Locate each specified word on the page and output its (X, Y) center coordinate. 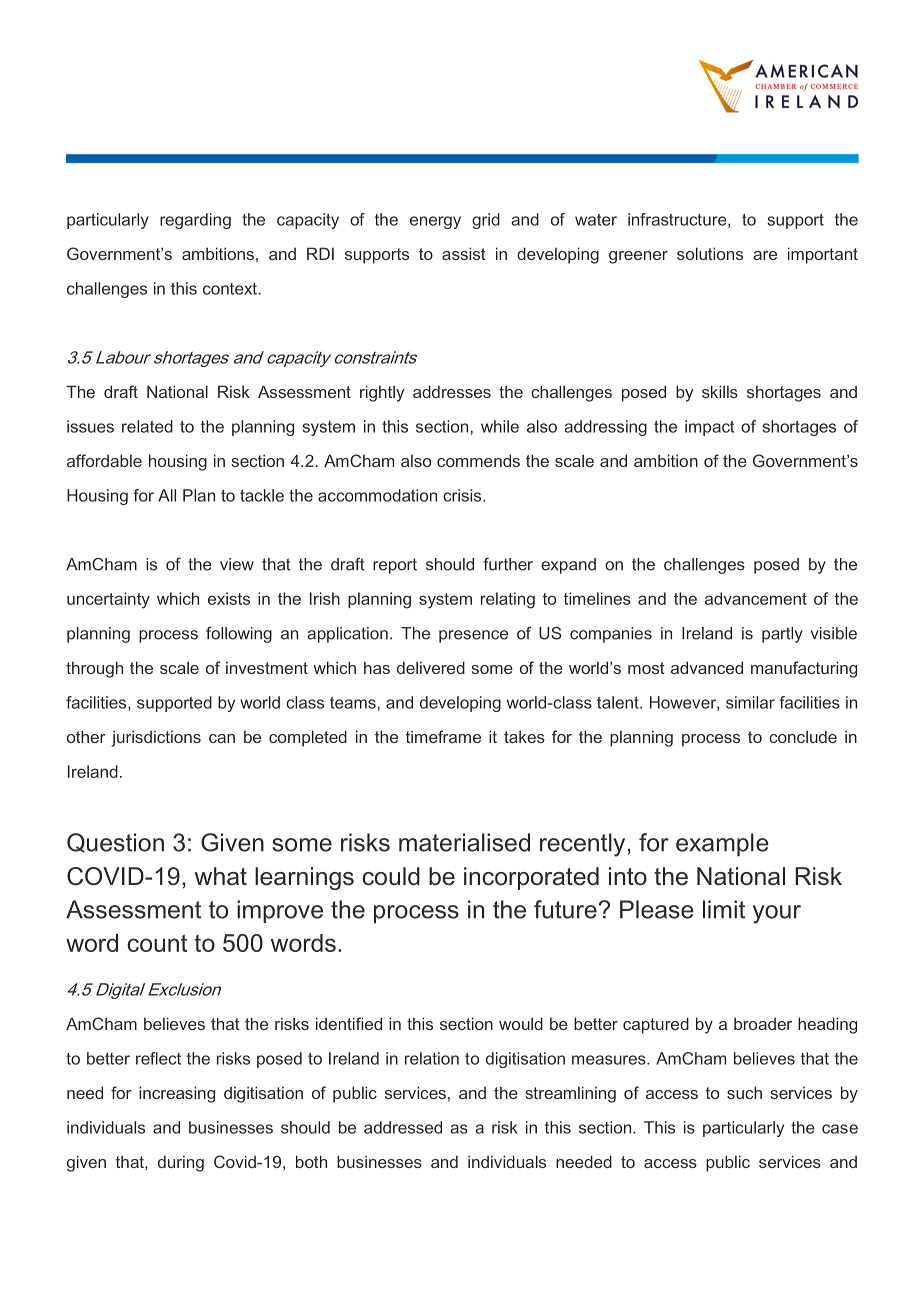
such (744, 1092)
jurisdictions (156, 738)
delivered (431, 667)
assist (464, 253)
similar (750, 702)
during (181, 1163)
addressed (403, 1127)
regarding (195, 221)
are (765, 255)
